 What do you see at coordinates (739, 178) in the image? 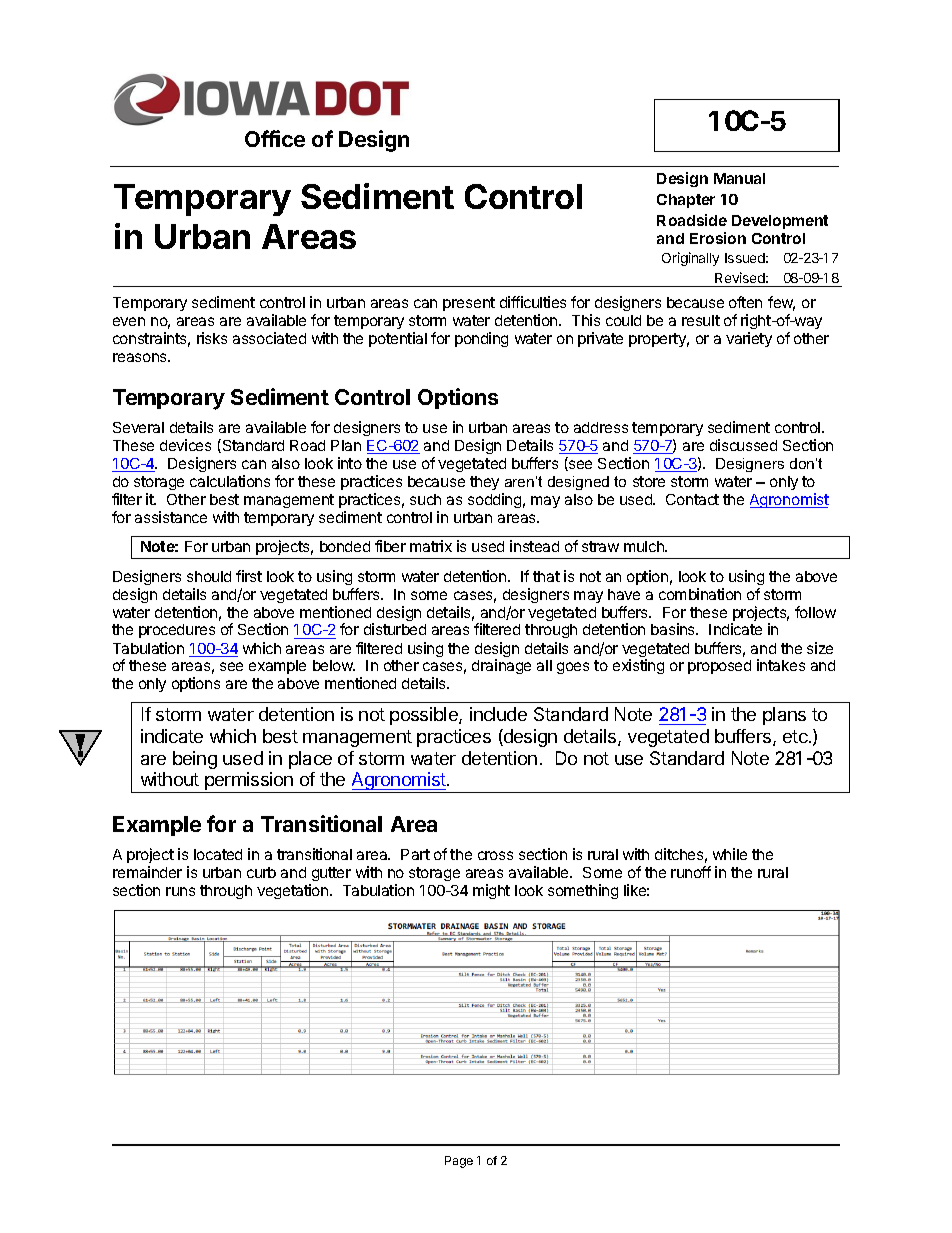
I see `Manual` at bounding box center [739, 178].
